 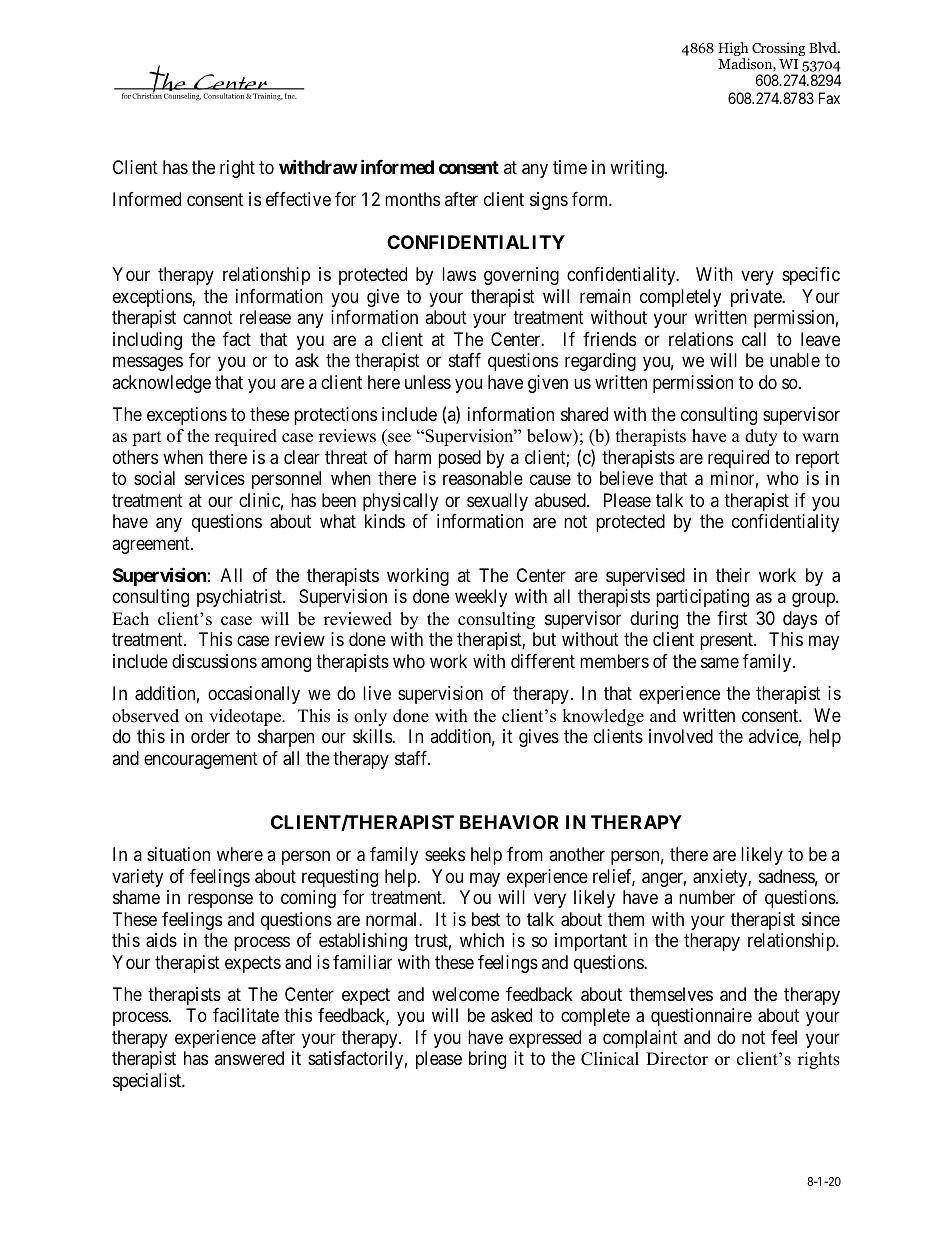 What do you see at coordinates (240, 598) in the screenshot?
I see `psychiatrist` at bounding box center [240, 598].
